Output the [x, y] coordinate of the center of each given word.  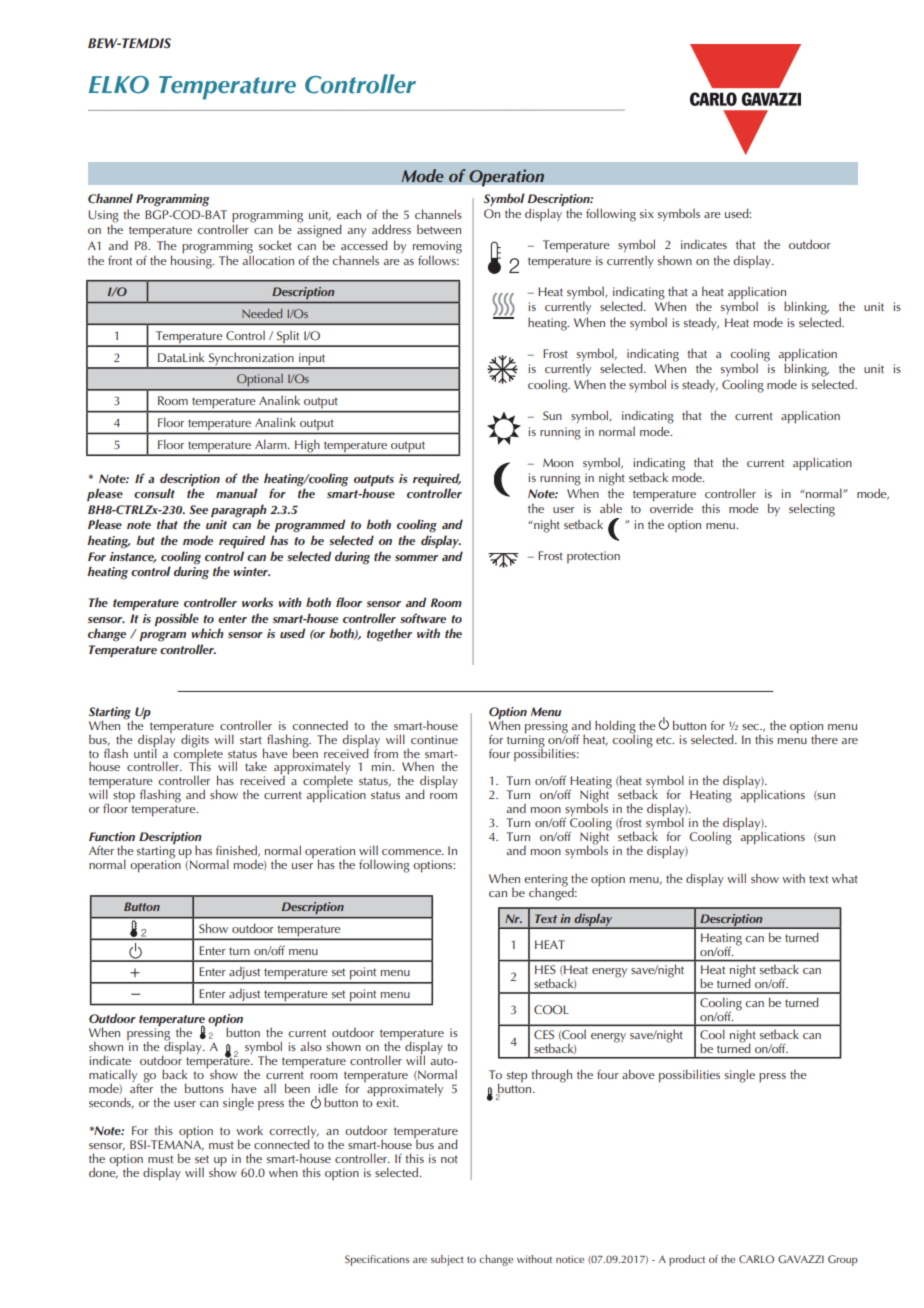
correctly [294, 1133]
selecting [812, 510]
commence [412, 852]
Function [112, 836]
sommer [416, 558]
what [845, 878]
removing [437, 248]
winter [252, 571]
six [647, 213]
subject [447, 1260]
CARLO [756, 1259]
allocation [268, 260]
